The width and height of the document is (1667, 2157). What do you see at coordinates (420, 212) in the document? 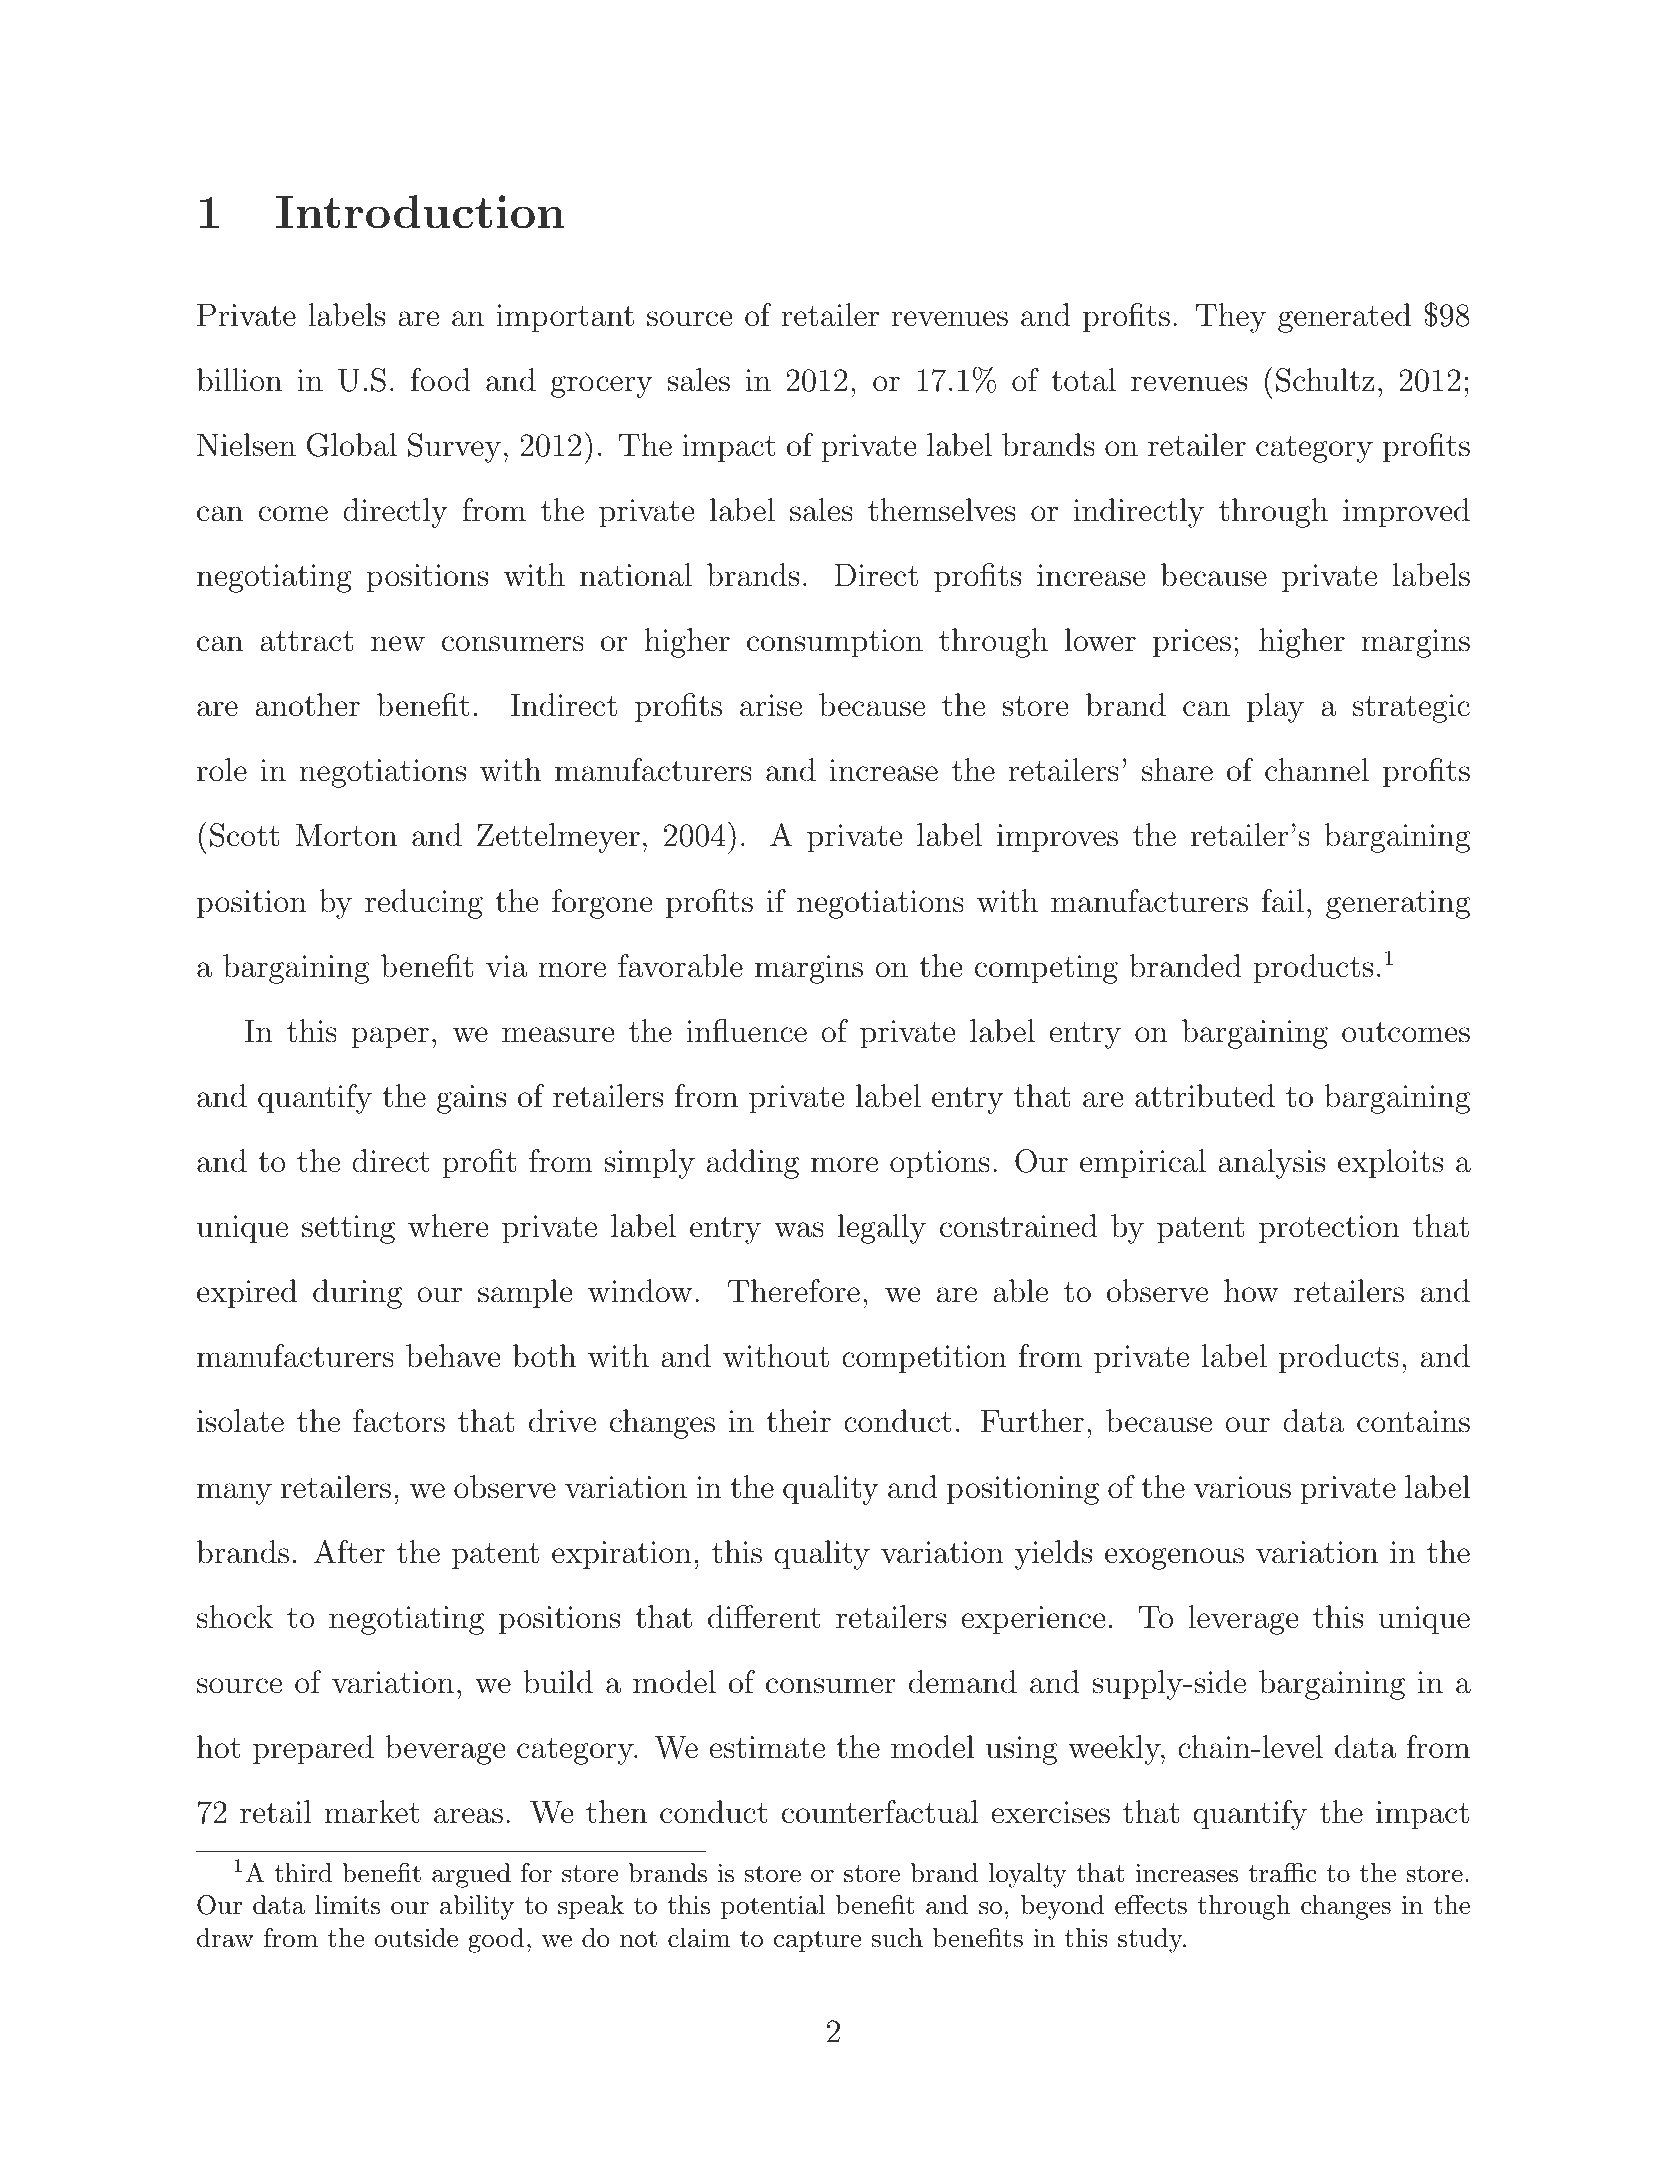
I see `Introduction` at bounding box center [420, 212].
